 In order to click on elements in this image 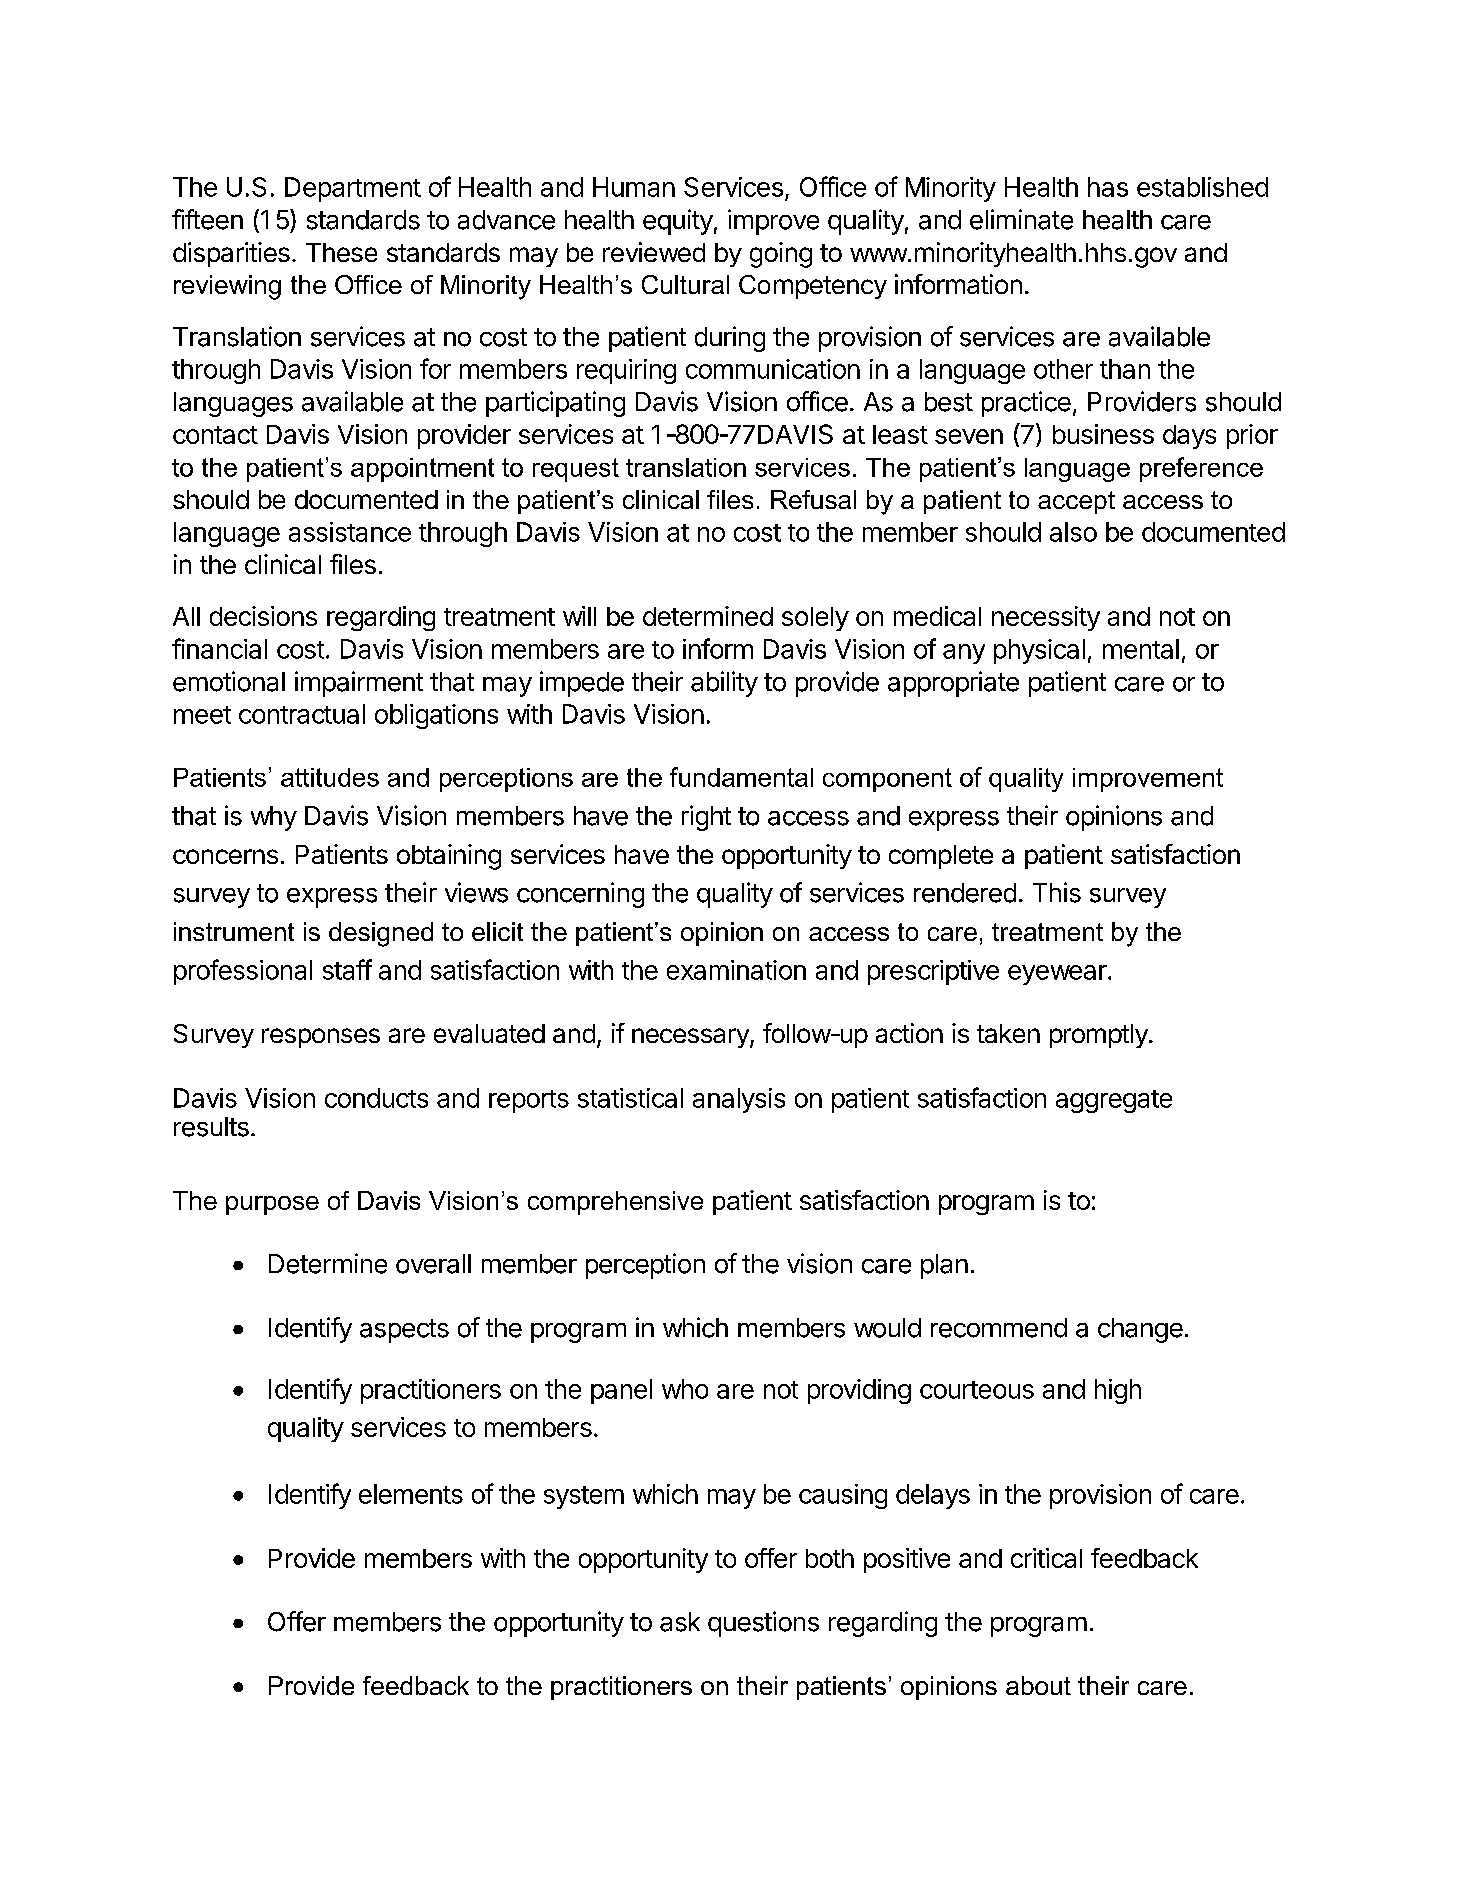, I will do `click(411, 1494)`.
